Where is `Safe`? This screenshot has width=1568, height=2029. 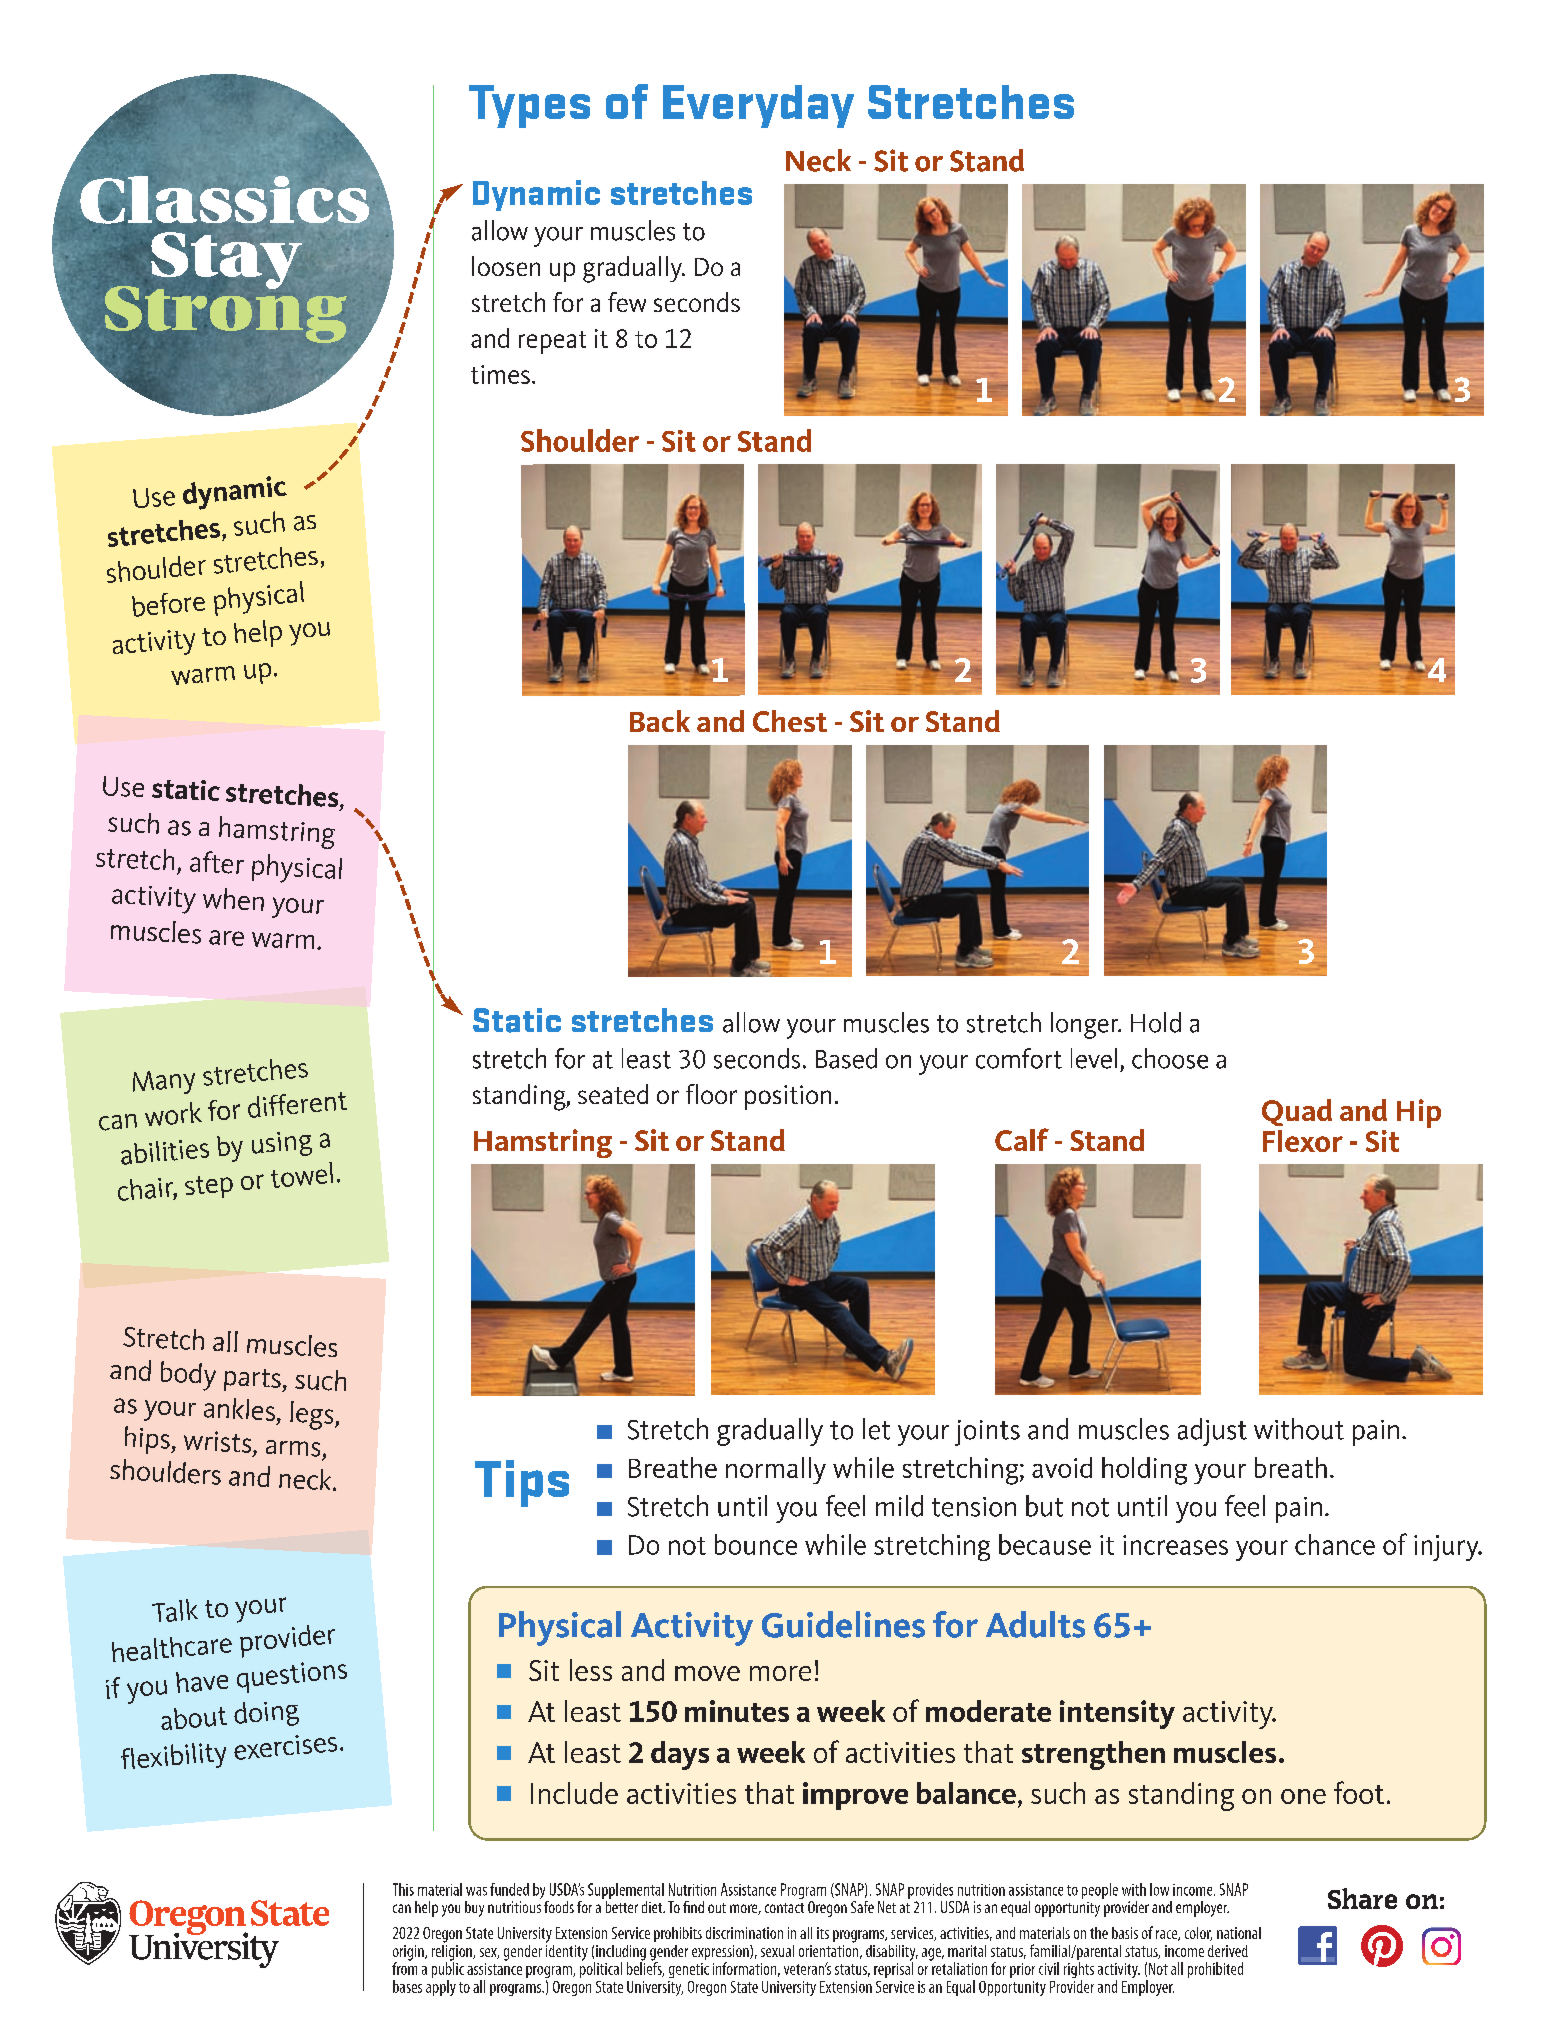
Safe is located at coordinates (862, 1907).
